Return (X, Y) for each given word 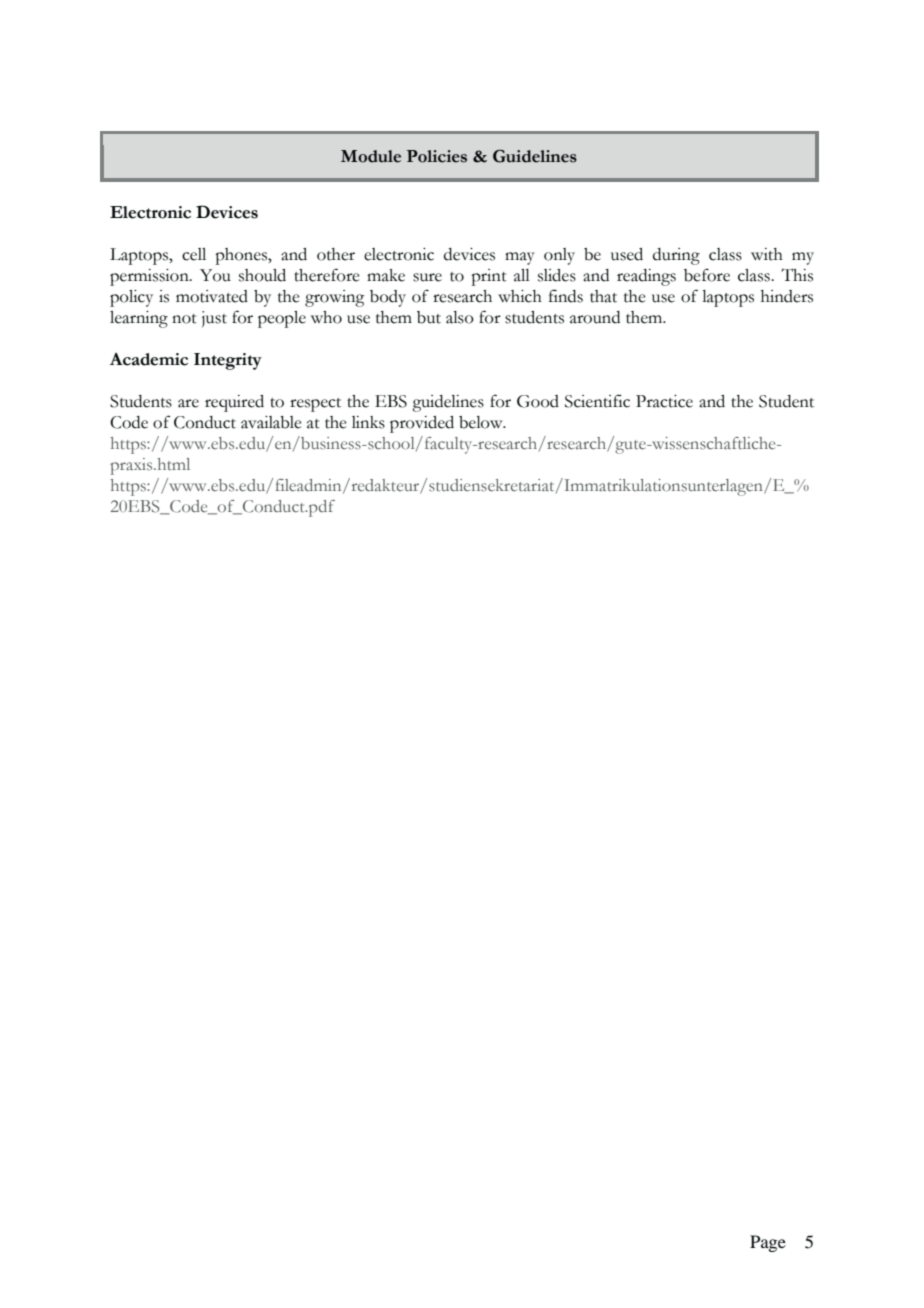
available (271, 422)
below (482, 422)
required (234, 403)
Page (768, 1243)
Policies (437, 156)
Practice (664, 401)
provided (422, 424)
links (368, 422)
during (676, 256)
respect (315, 405)
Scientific (597, 401)
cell (194, 254)
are (188, 403)
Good (538, 401)
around (595, 317)
